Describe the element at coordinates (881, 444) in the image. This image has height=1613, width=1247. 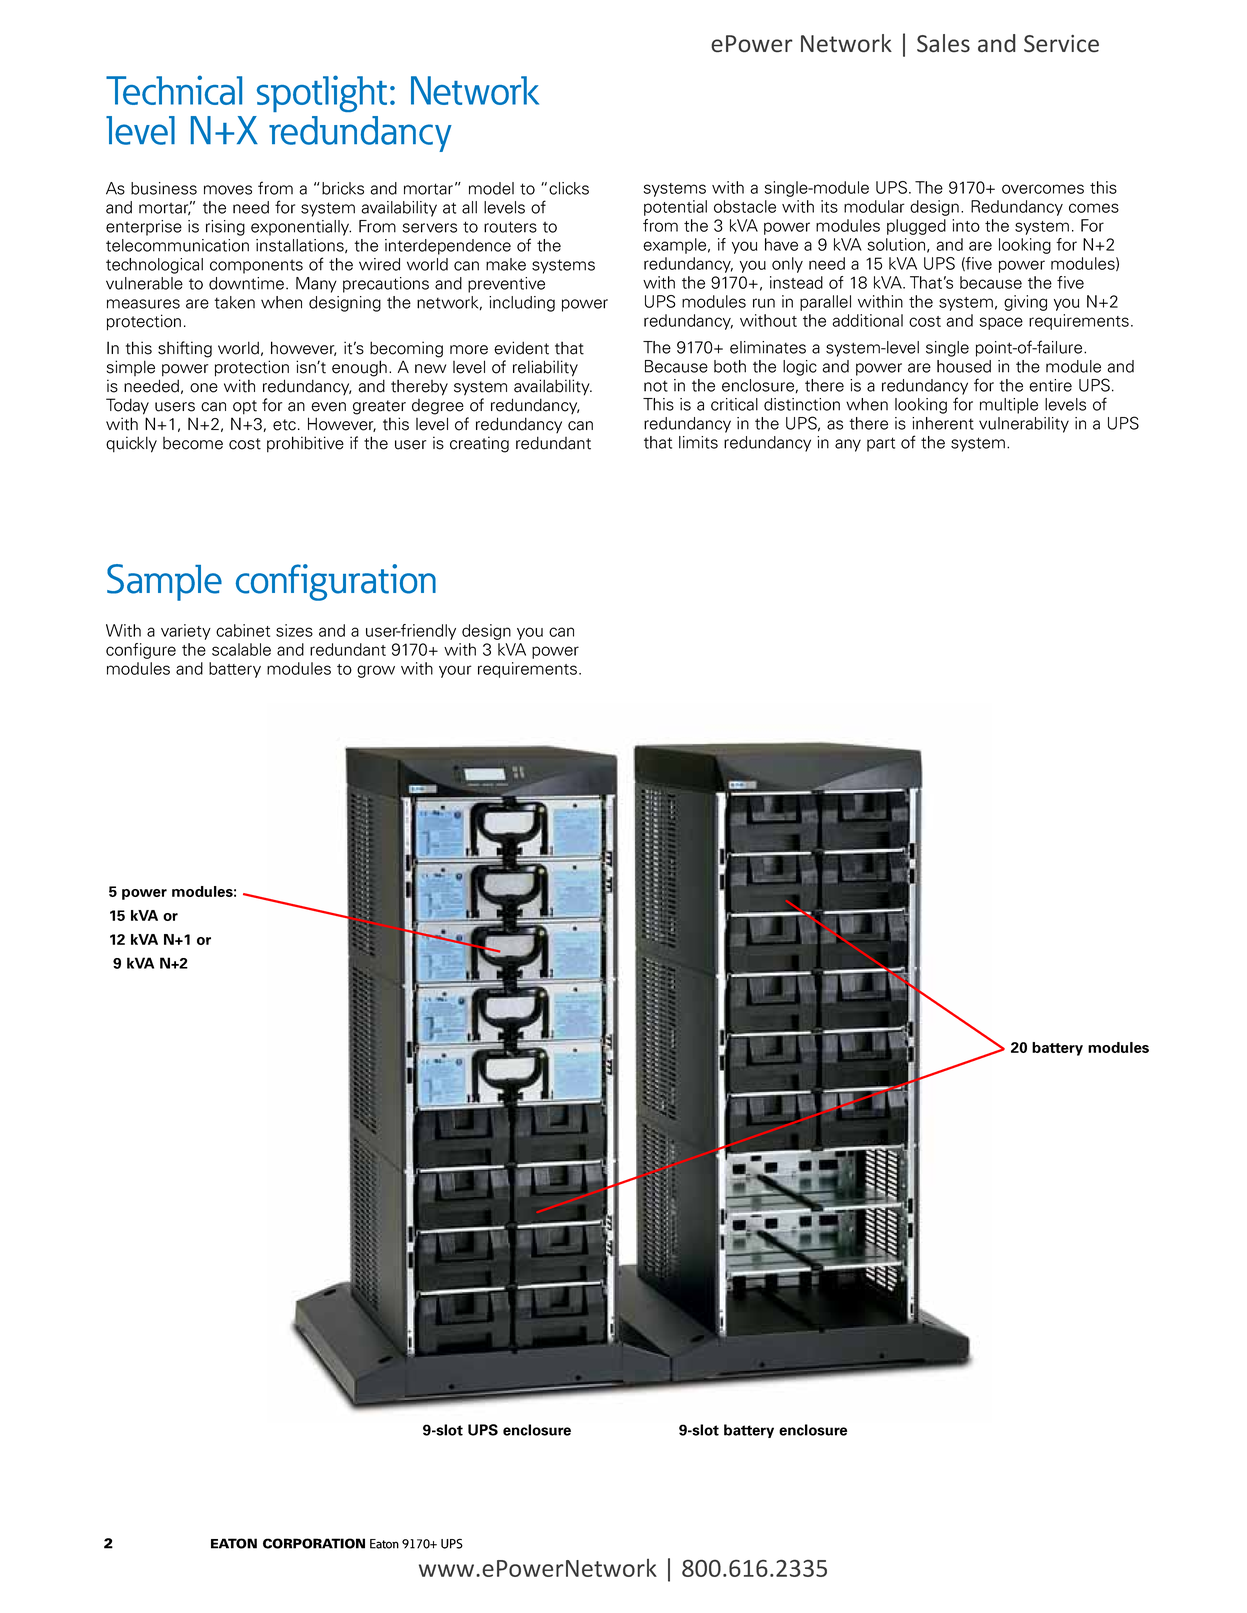
I see `part` at that location.
